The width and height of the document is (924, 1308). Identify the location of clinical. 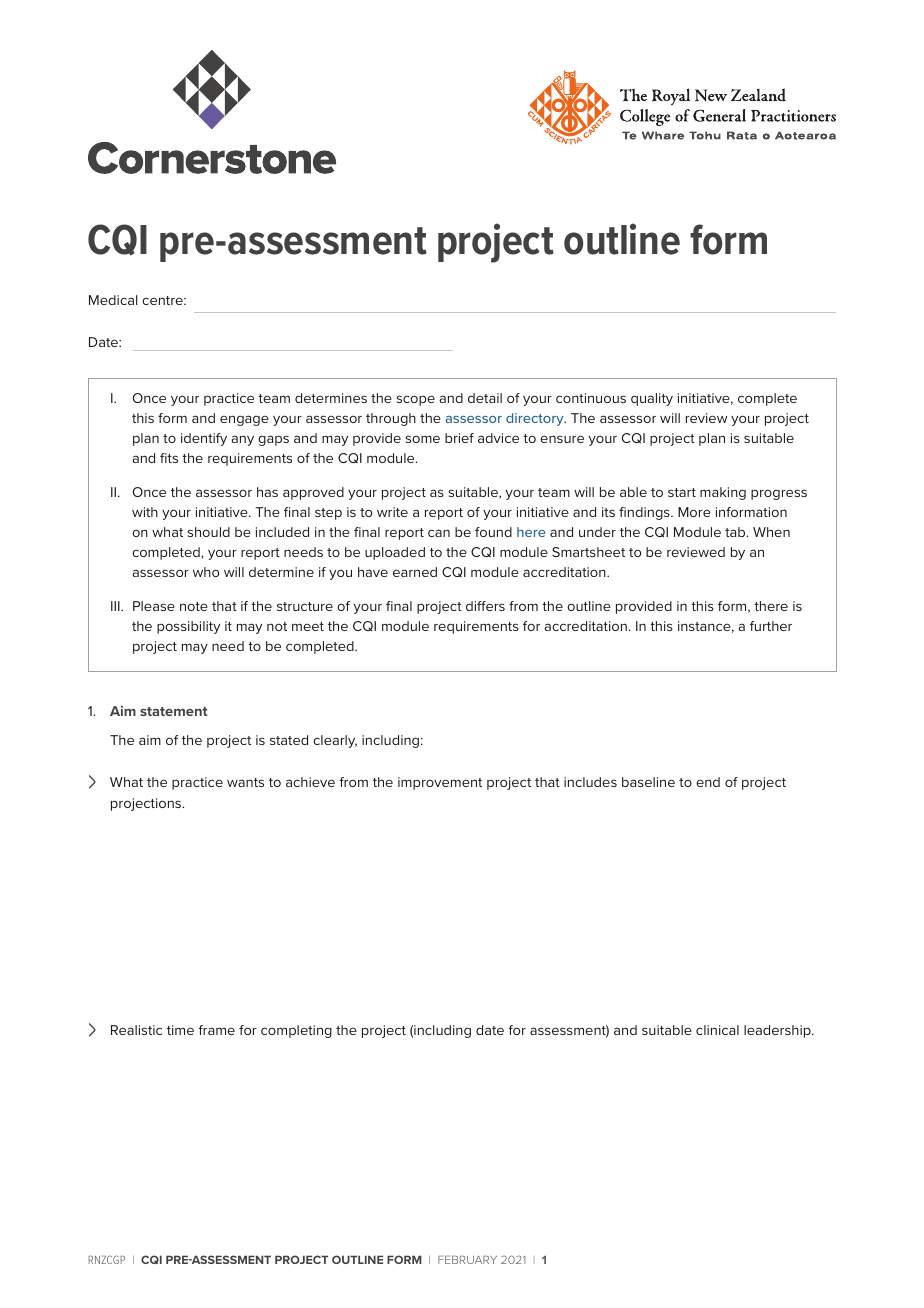
(717, 1030).
